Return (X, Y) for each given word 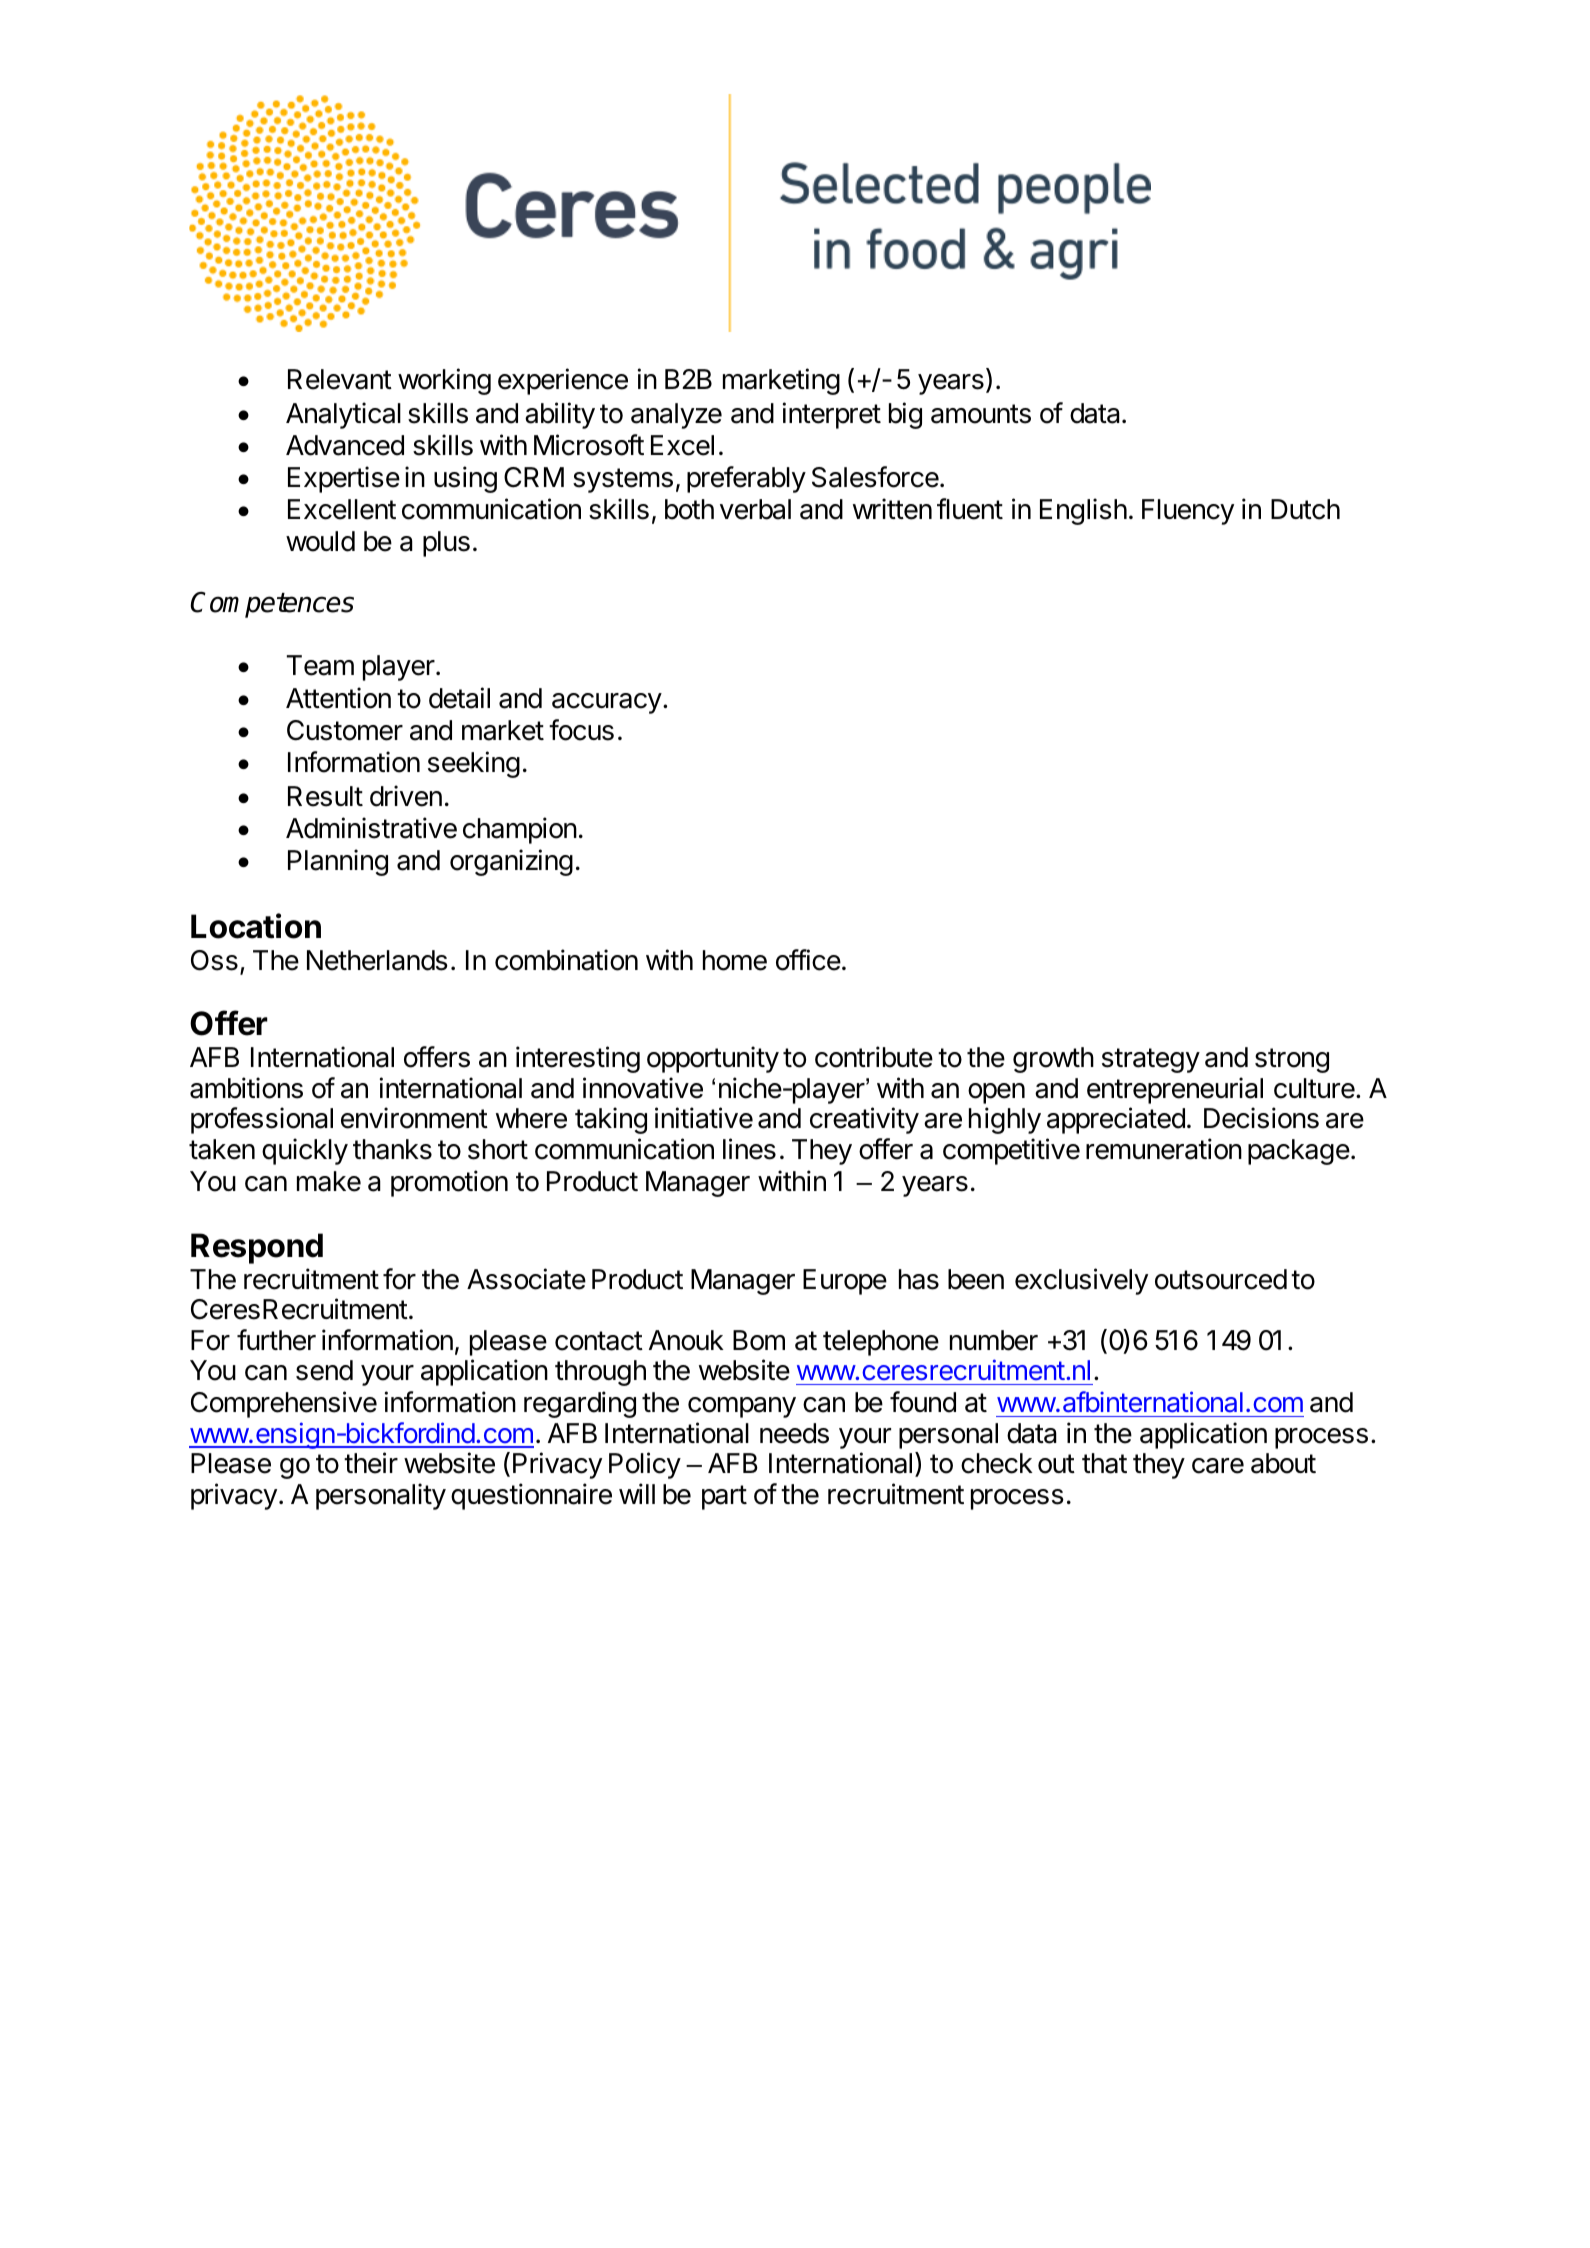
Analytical (343, 415)
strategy (1151, 1060)
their (371, 1463)
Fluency (1188, 512)
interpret (832, 415)
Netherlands (377, 960)
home (735, 960)
